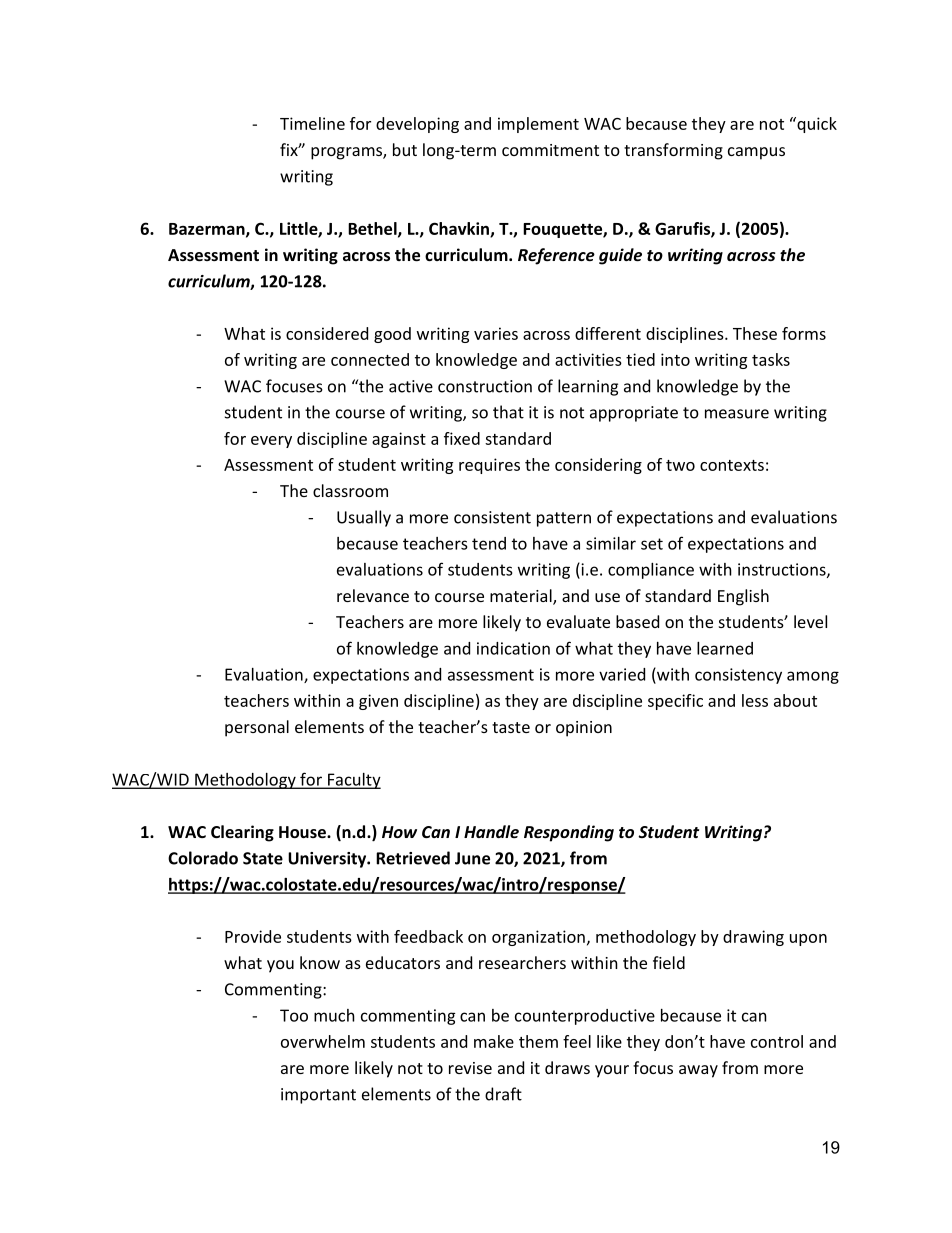  What do you see at coordinates (318, 1096) in the screenshot?
I see `important` at bounding box center [318, 1096].
